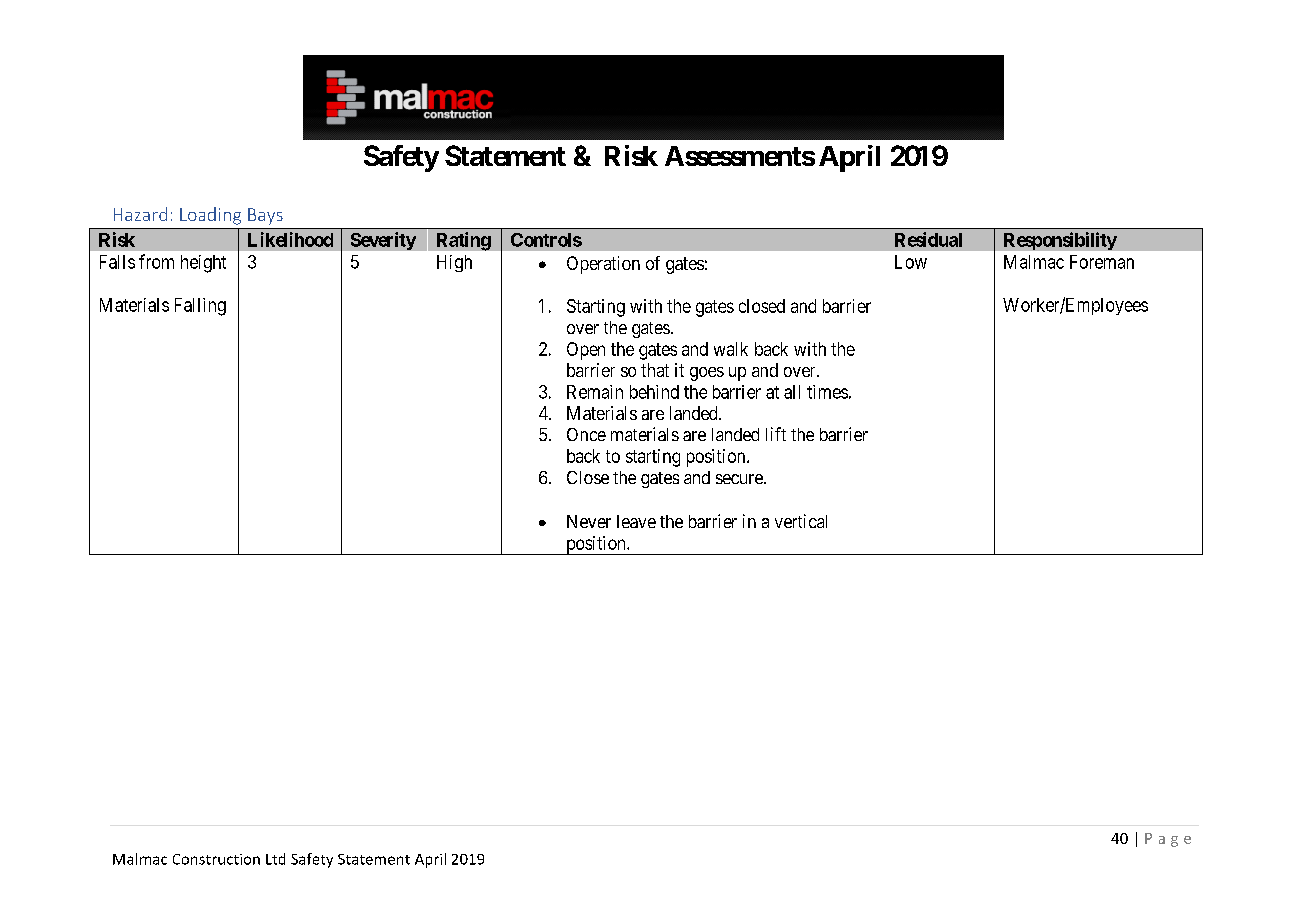 The image size is (1308, 924). I want to click on Residual, so click(928, 239).
